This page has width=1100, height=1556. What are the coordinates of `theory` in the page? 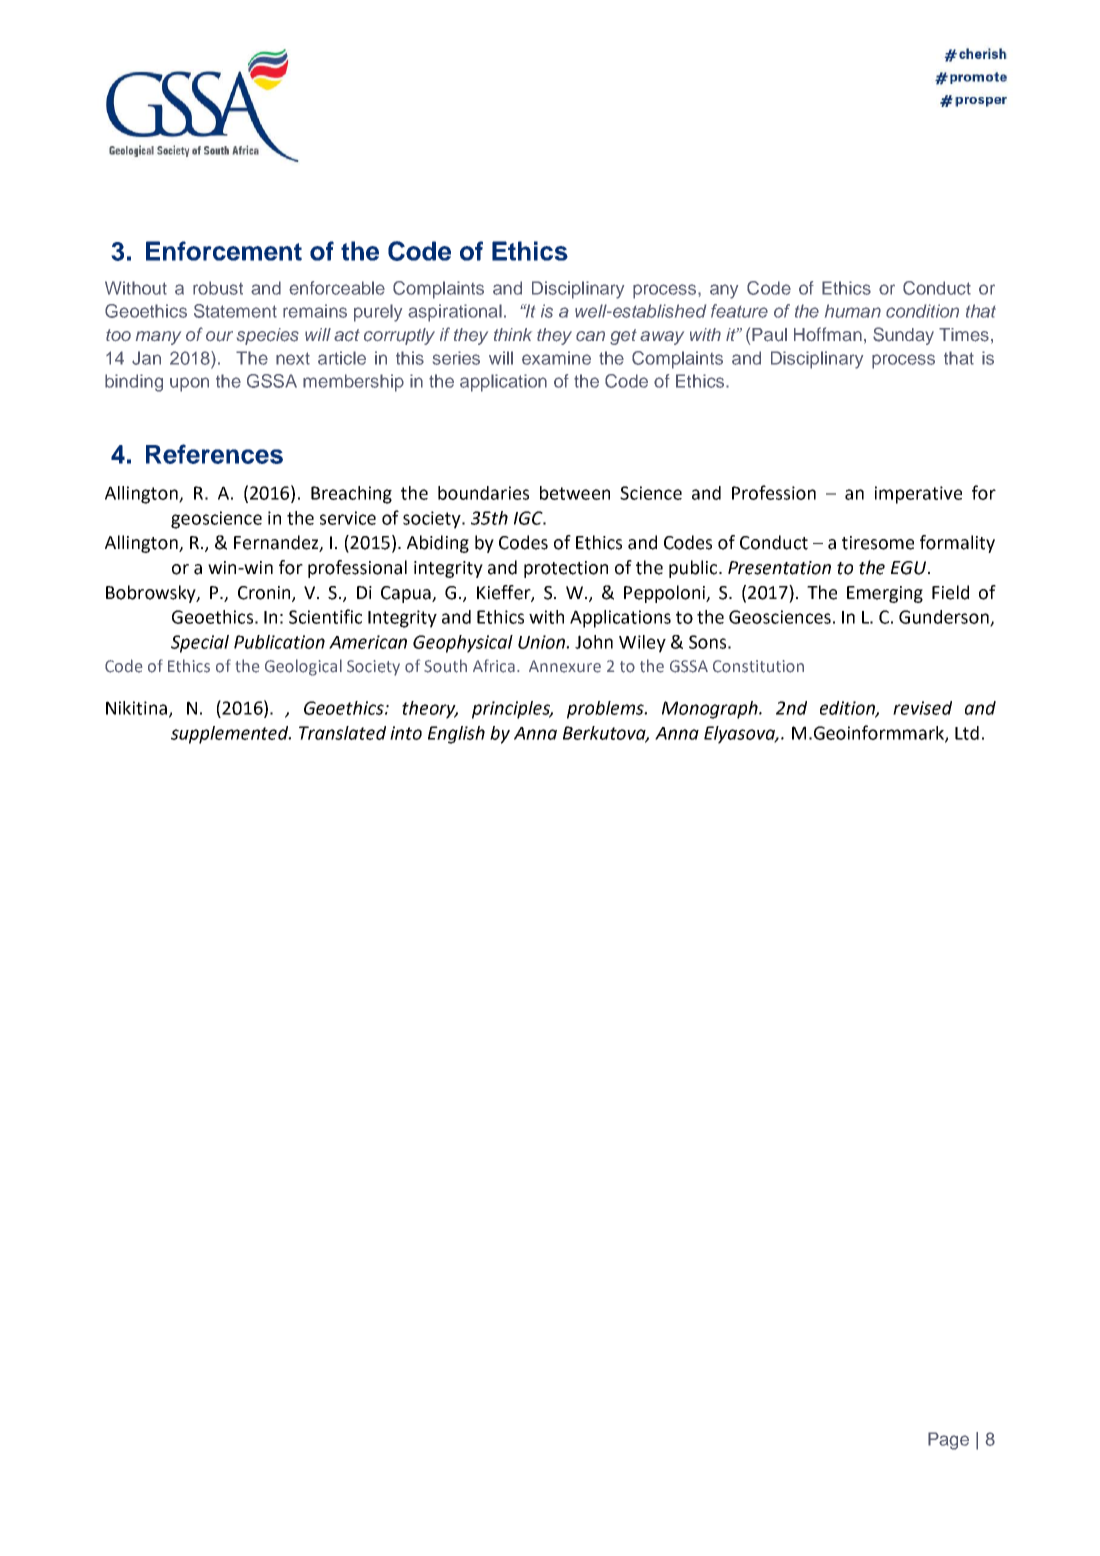 It's located at (430, 710).
